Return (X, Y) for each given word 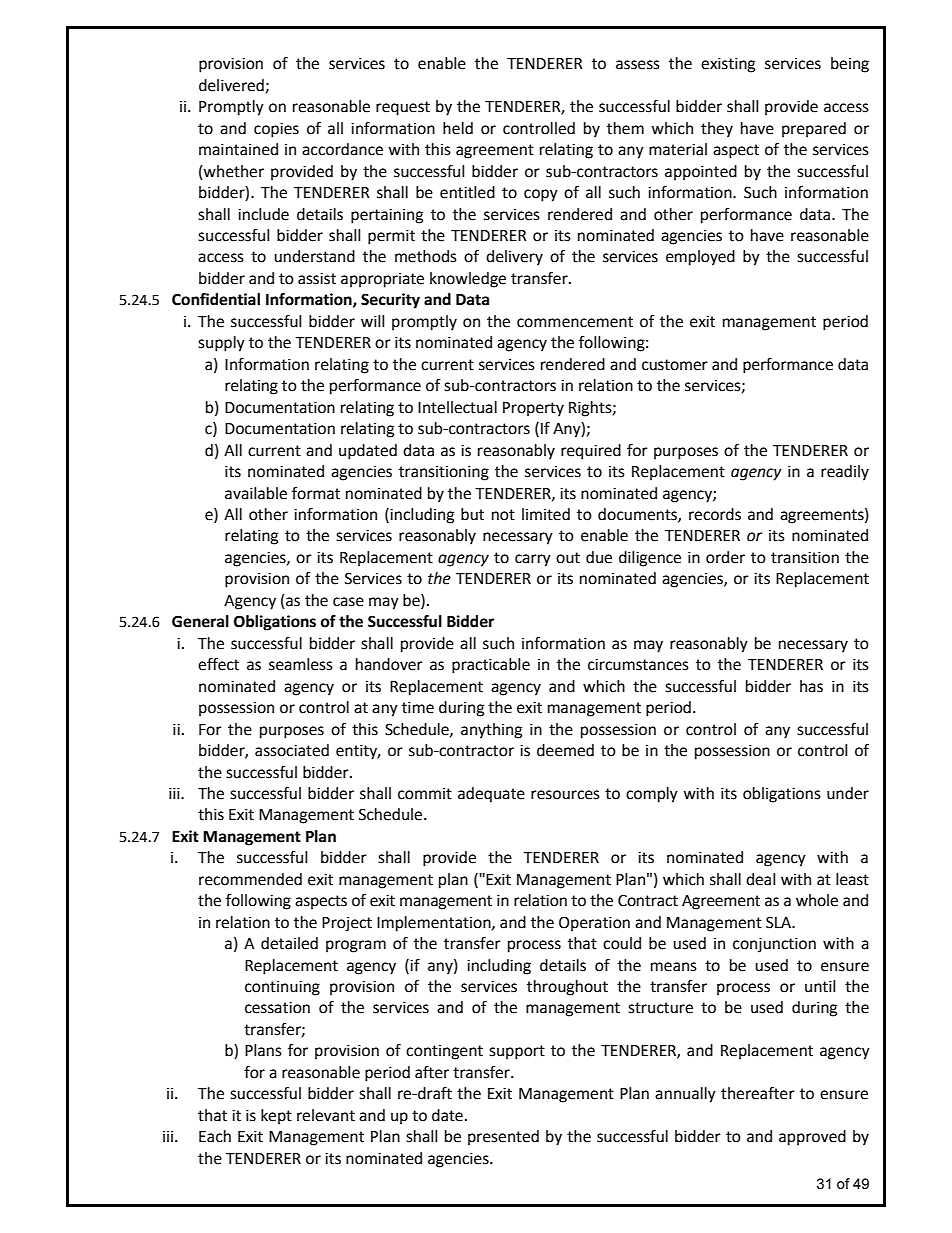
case (348, 602)
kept (276, 1117)
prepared (814, 130)
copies (276, 130)
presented (503, 1138)
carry (533, 560)
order (725, 557)
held (458, 128)
